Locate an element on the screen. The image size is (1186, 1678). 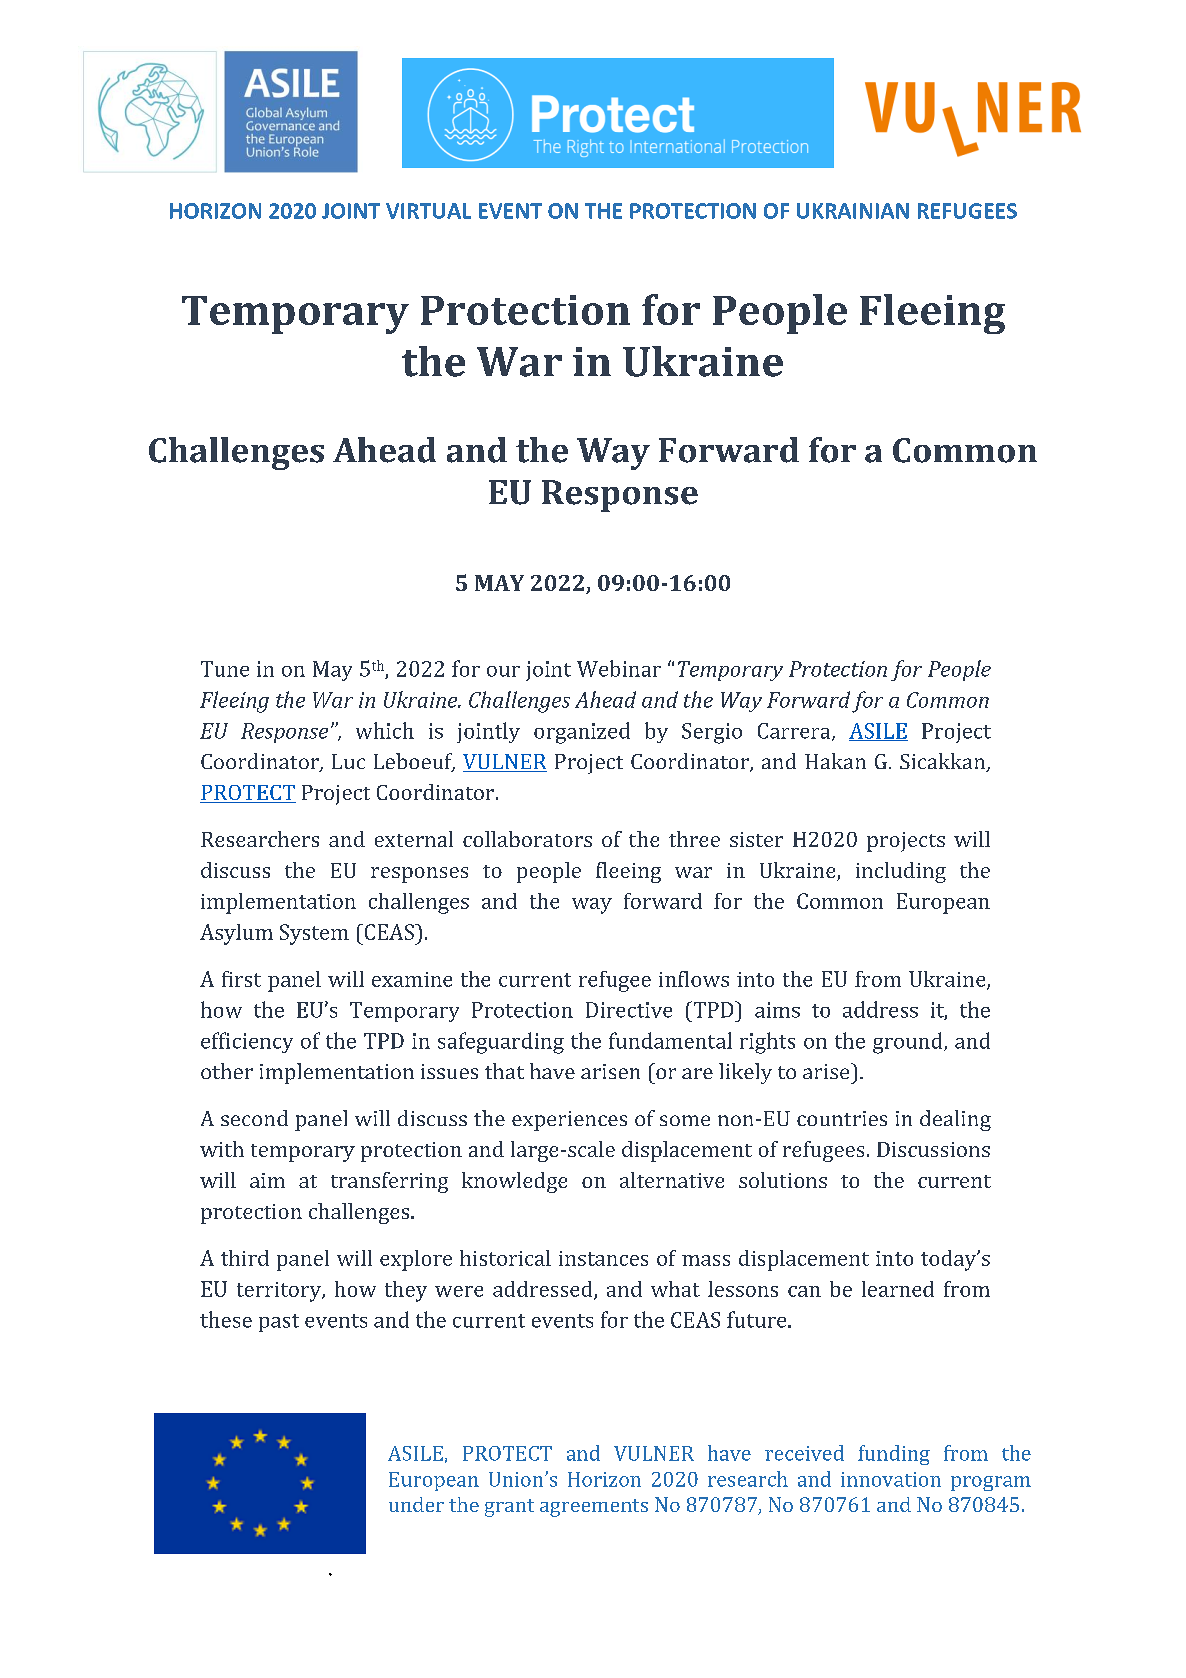
Hakan is located at coordinates (835, 761).
